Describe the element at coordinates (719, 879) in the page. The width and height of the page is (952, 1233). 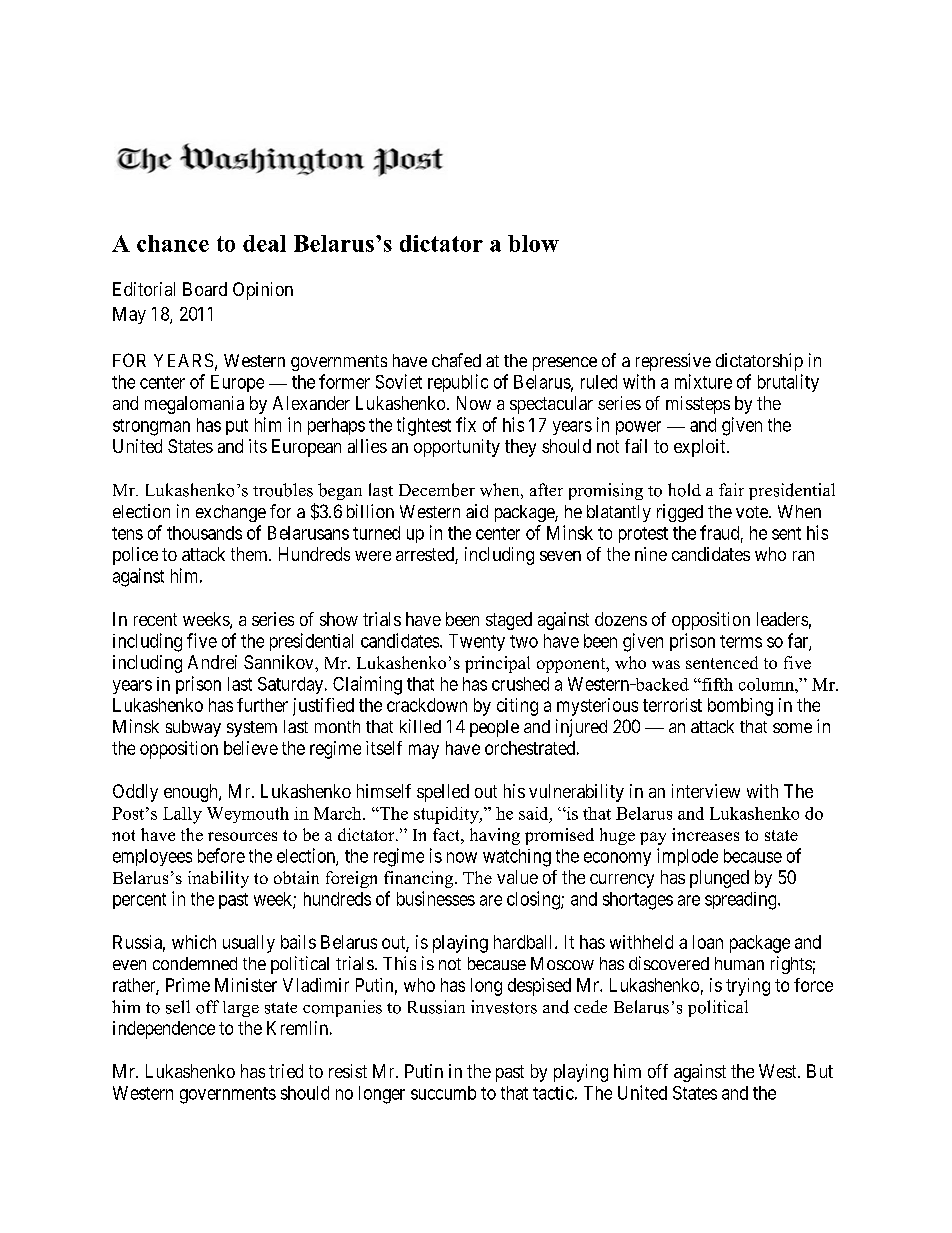
I see `plunged` at that location.
